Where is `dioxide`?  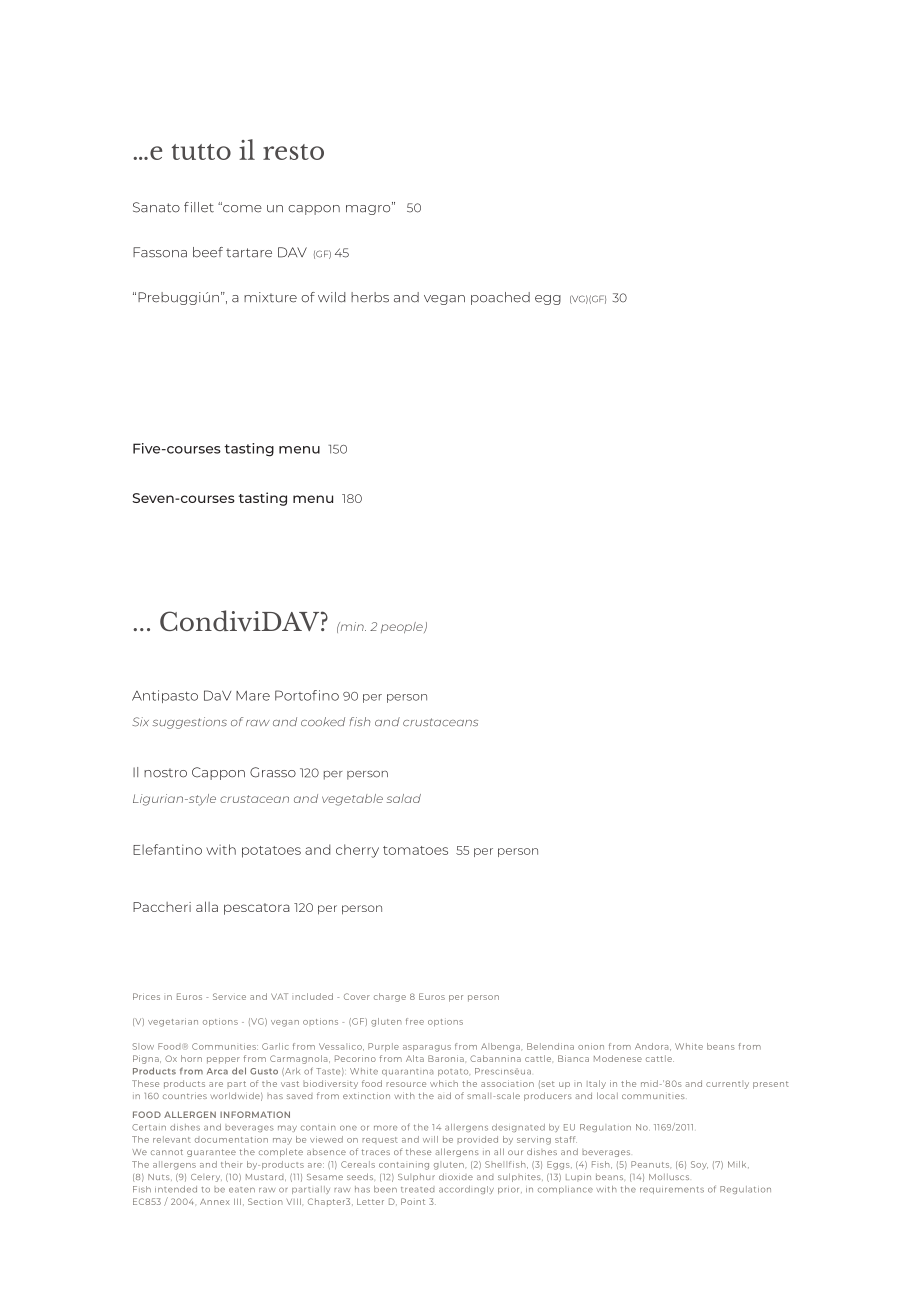 dioxide is located at coordinates (456, 1176).
